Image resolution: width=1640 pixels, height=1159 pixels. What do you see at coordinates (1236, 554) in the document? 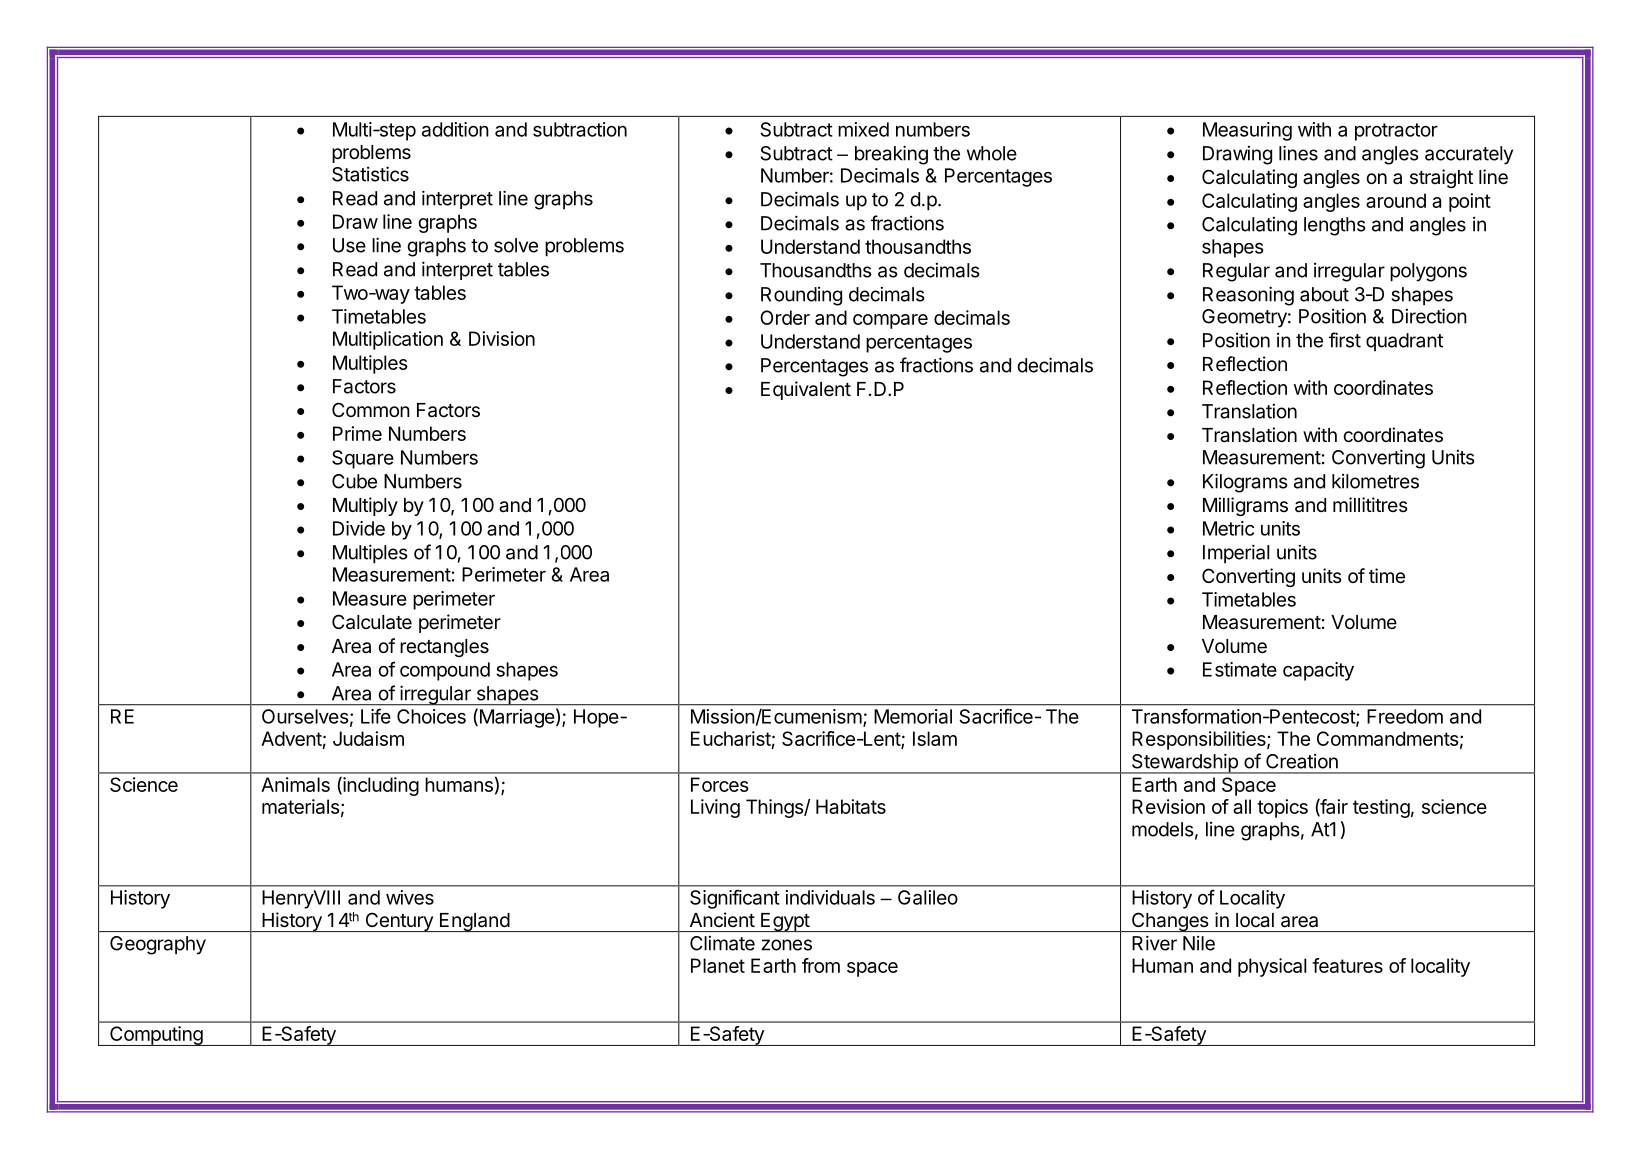
I see `Imperial` at bounding box center [1236, 554].
